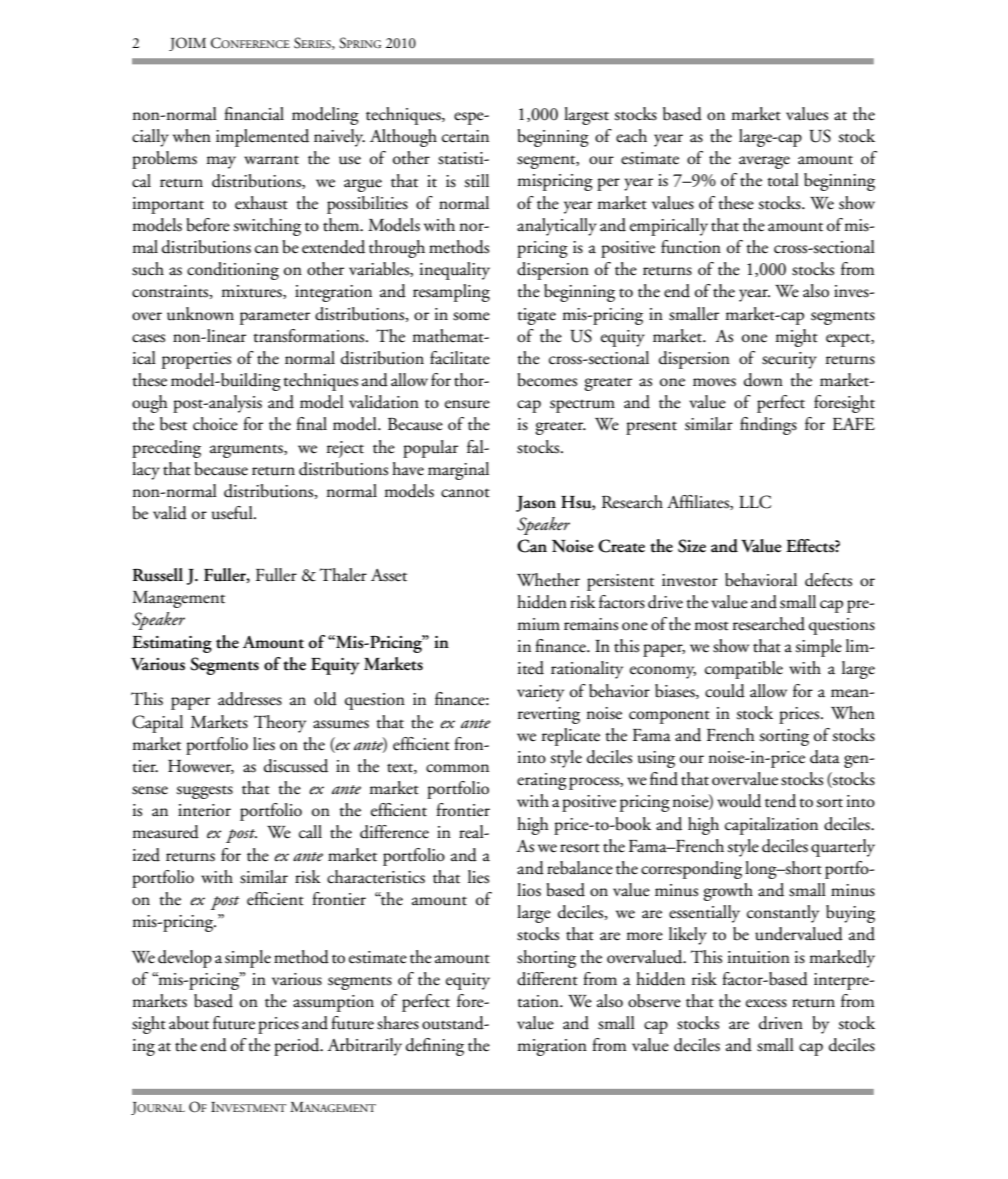 The height and width of the page is (1179, 1008). Describe the element at coordinates (204, 810) in the page. I see `interior` at that location.
